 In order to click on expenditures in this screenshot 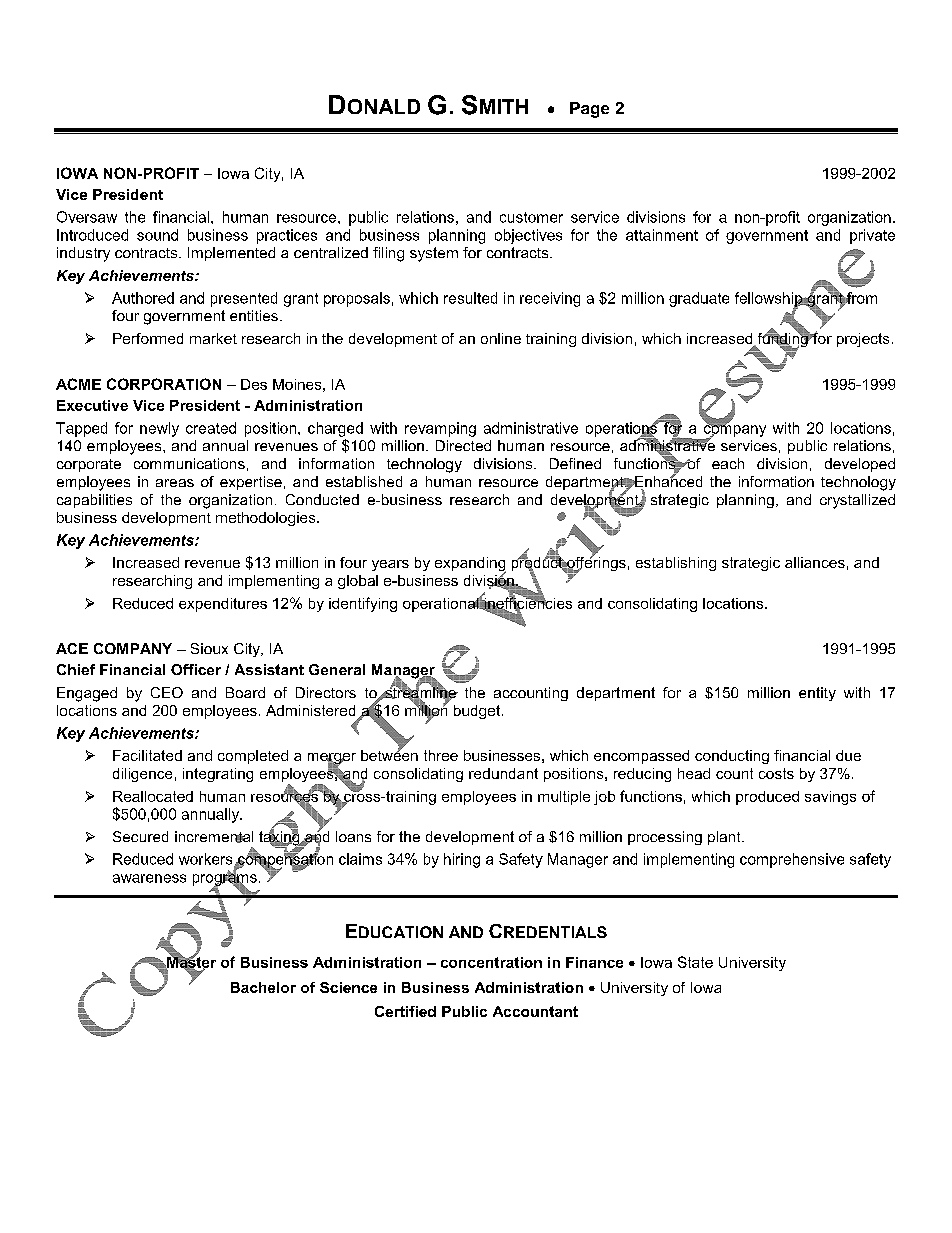, I will do `click(223, 605)`.
